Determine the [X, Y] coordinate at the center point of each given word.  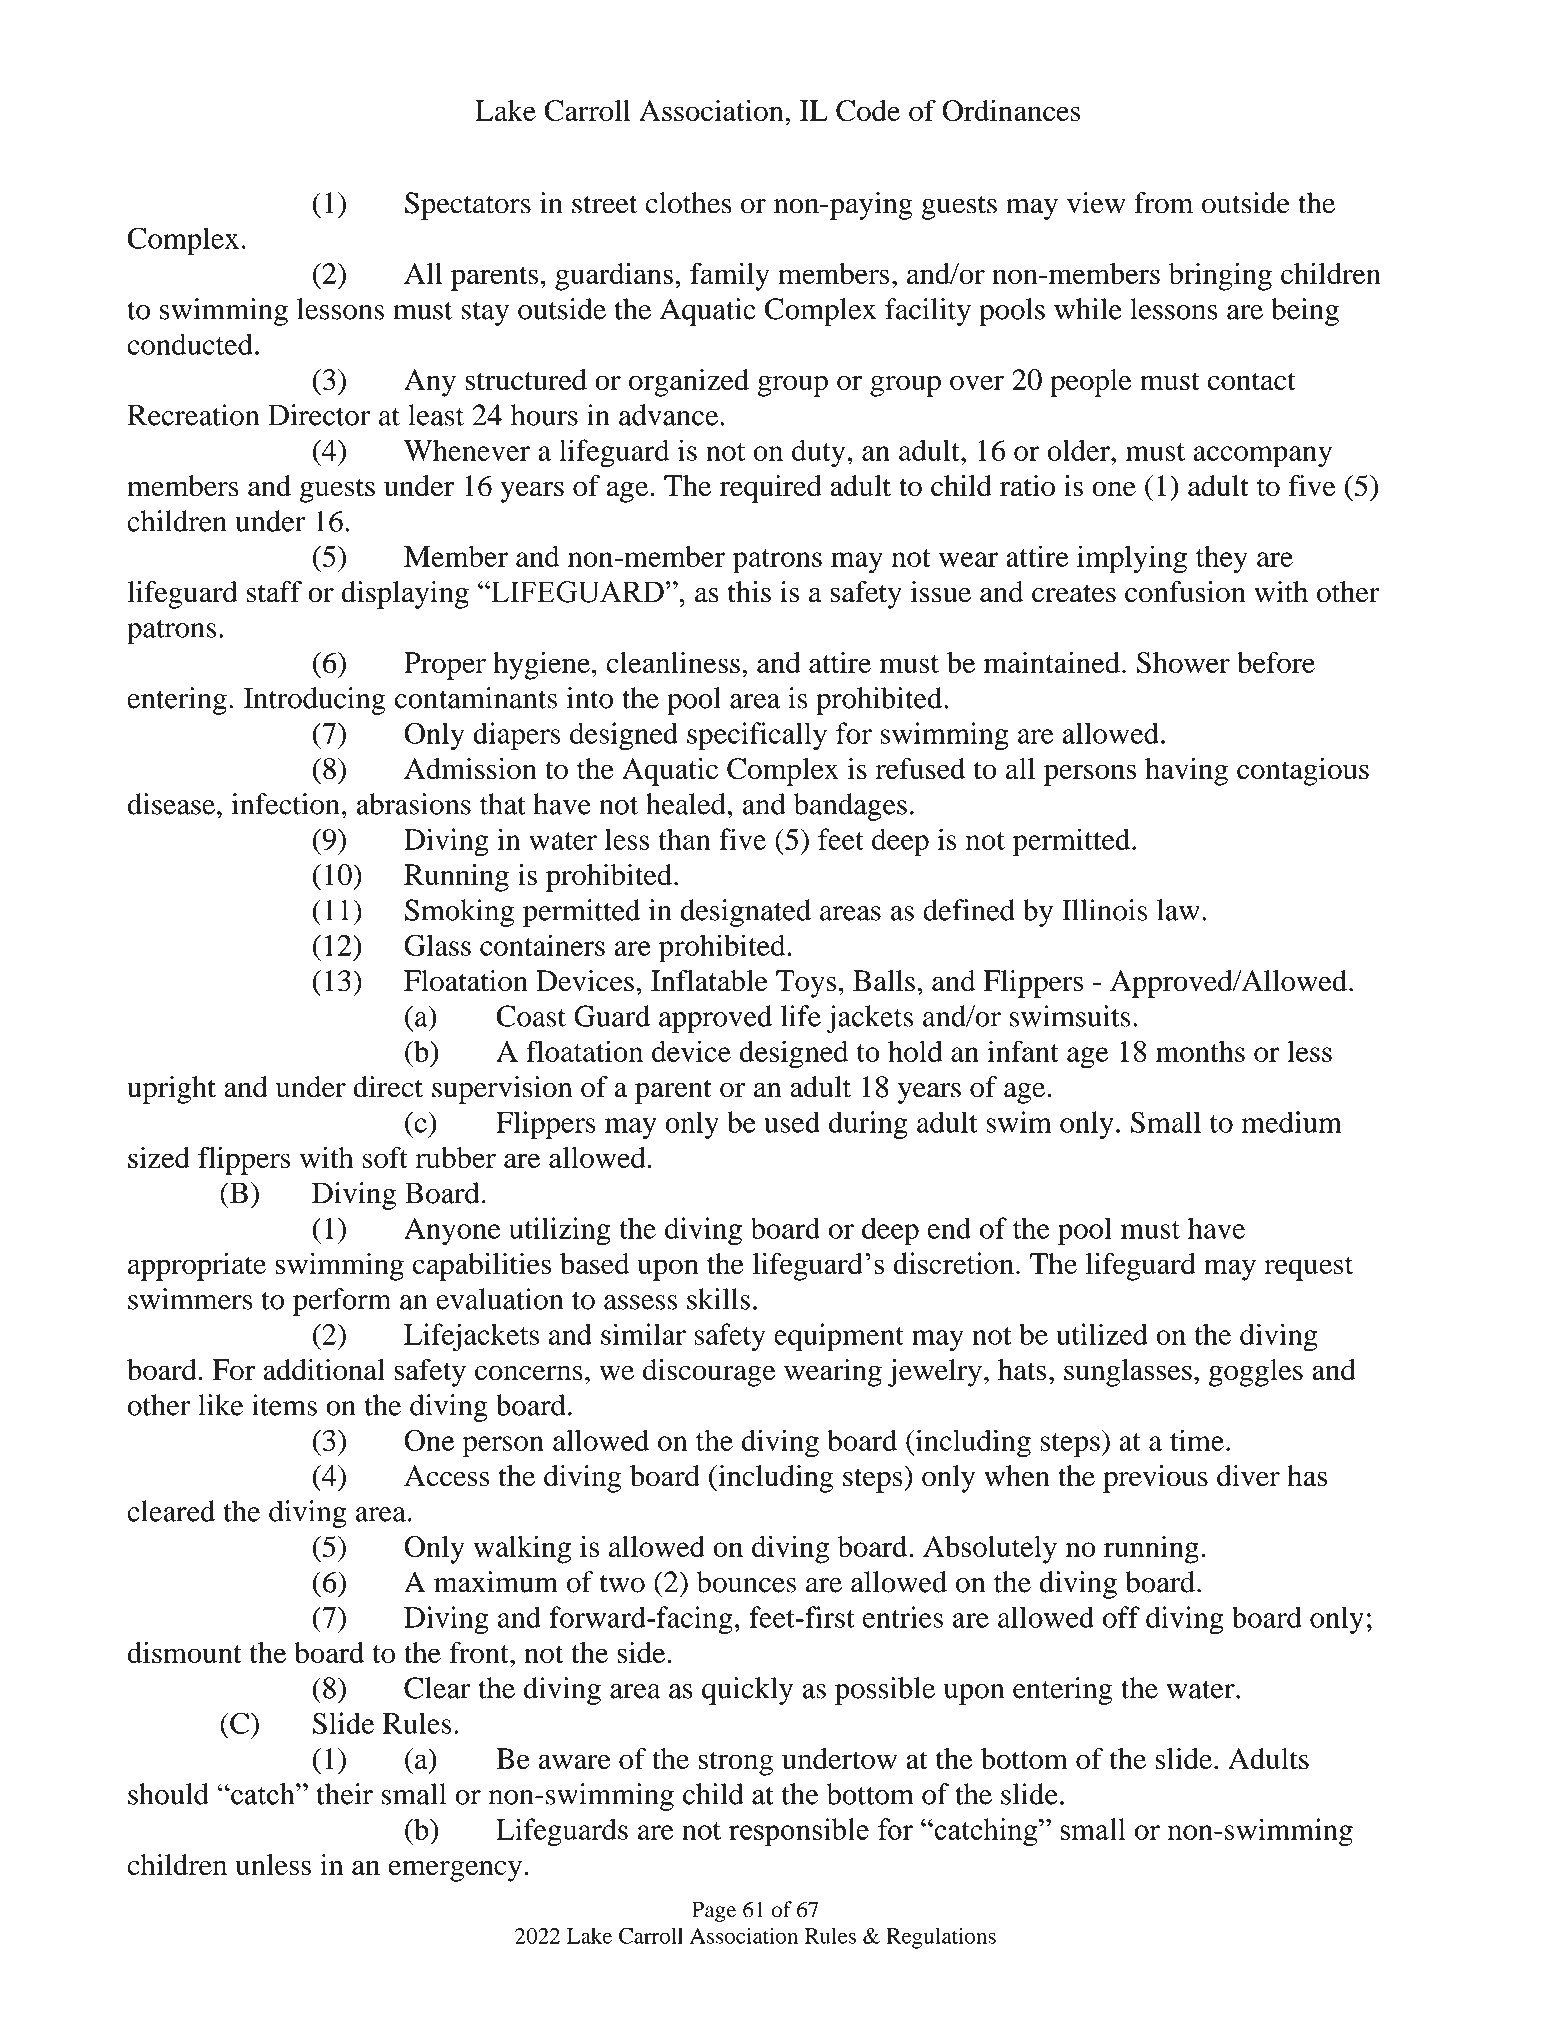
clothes [688, 203]
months [1200, 1051]
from [1163, 203]
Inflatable [709, 981]
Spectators [468, 206]
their [344, 1794]
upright [171, 1090]
